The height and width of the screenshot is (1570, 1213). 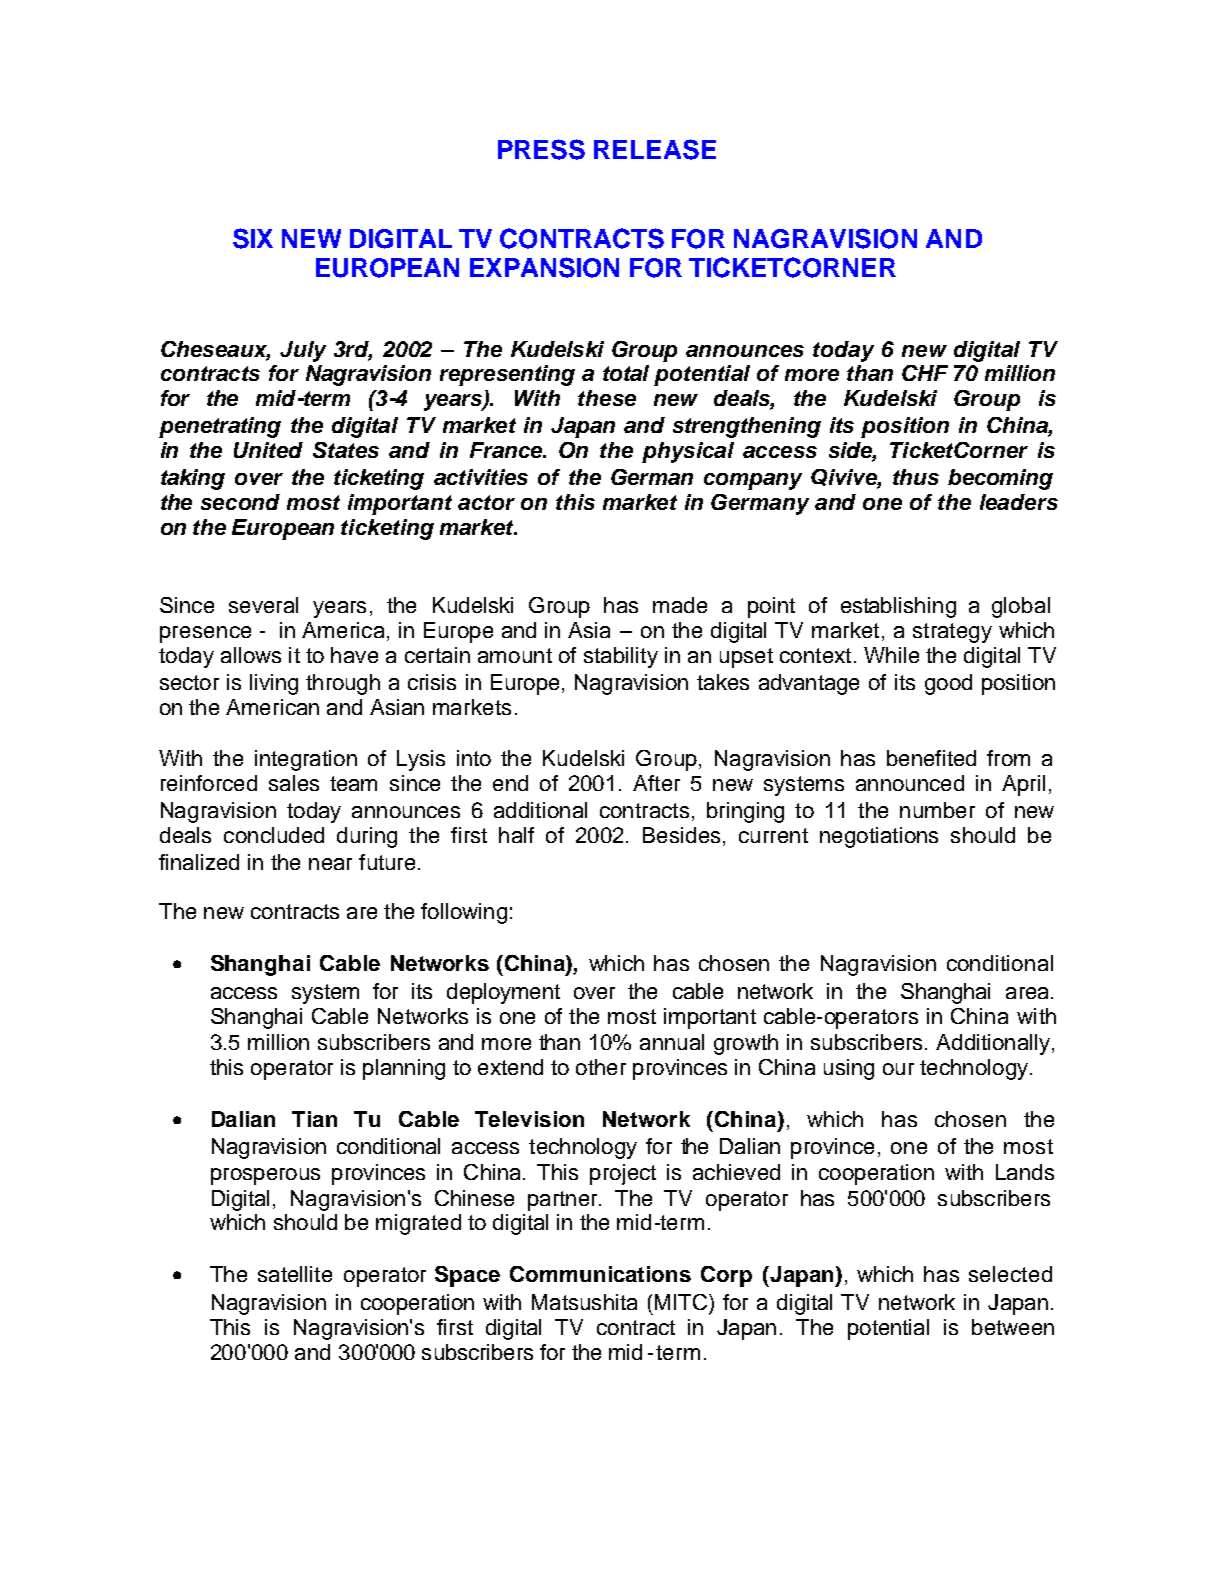 I want to click on satellite, so click(x=295, y=1274).
